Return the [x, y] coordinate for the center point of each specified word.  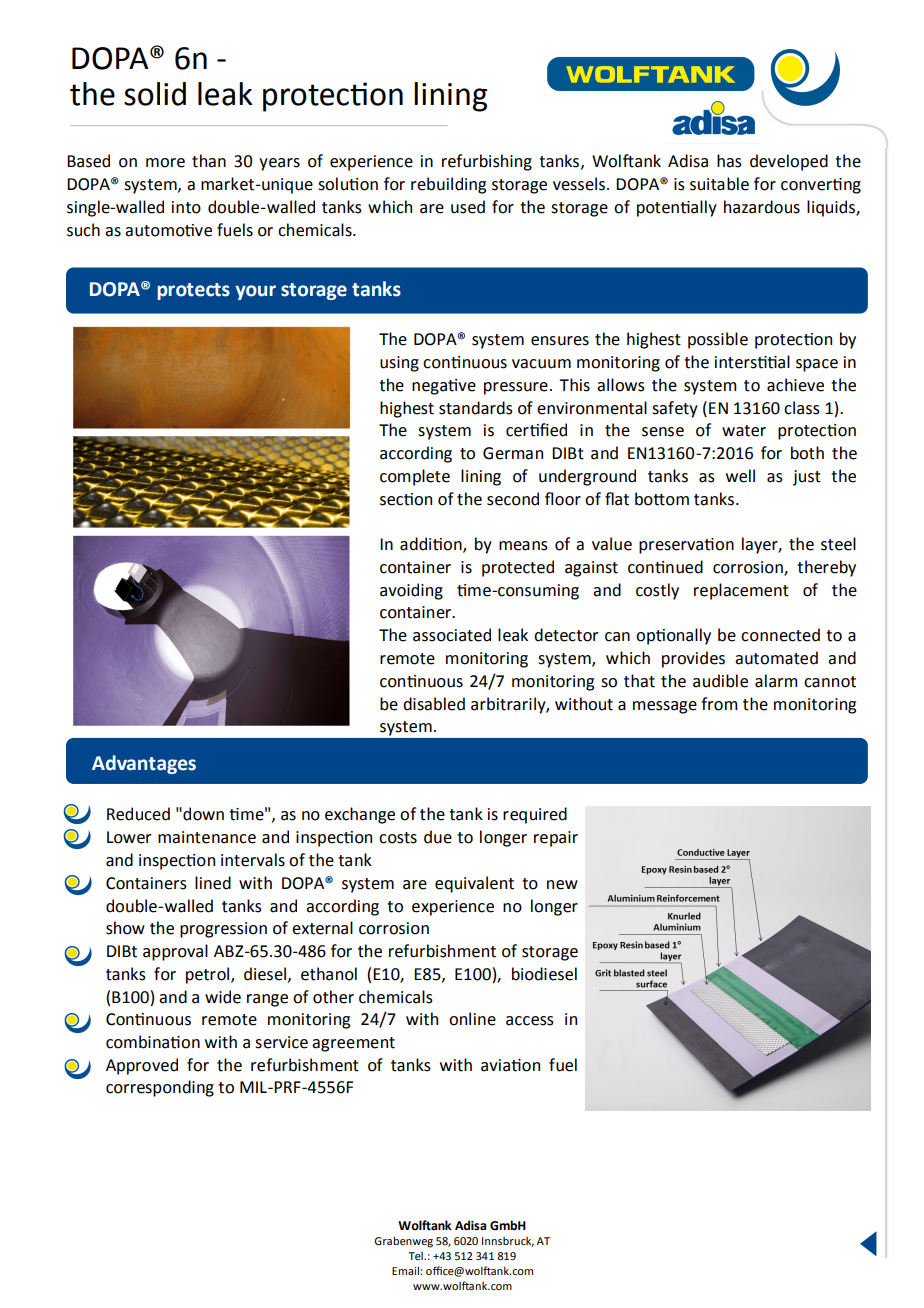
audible [720, 681]
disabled [434, 704]
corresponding [160, 1088]
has [729, 161]
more [165, 163]
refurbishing [487, 162]
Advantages [144, 764]
